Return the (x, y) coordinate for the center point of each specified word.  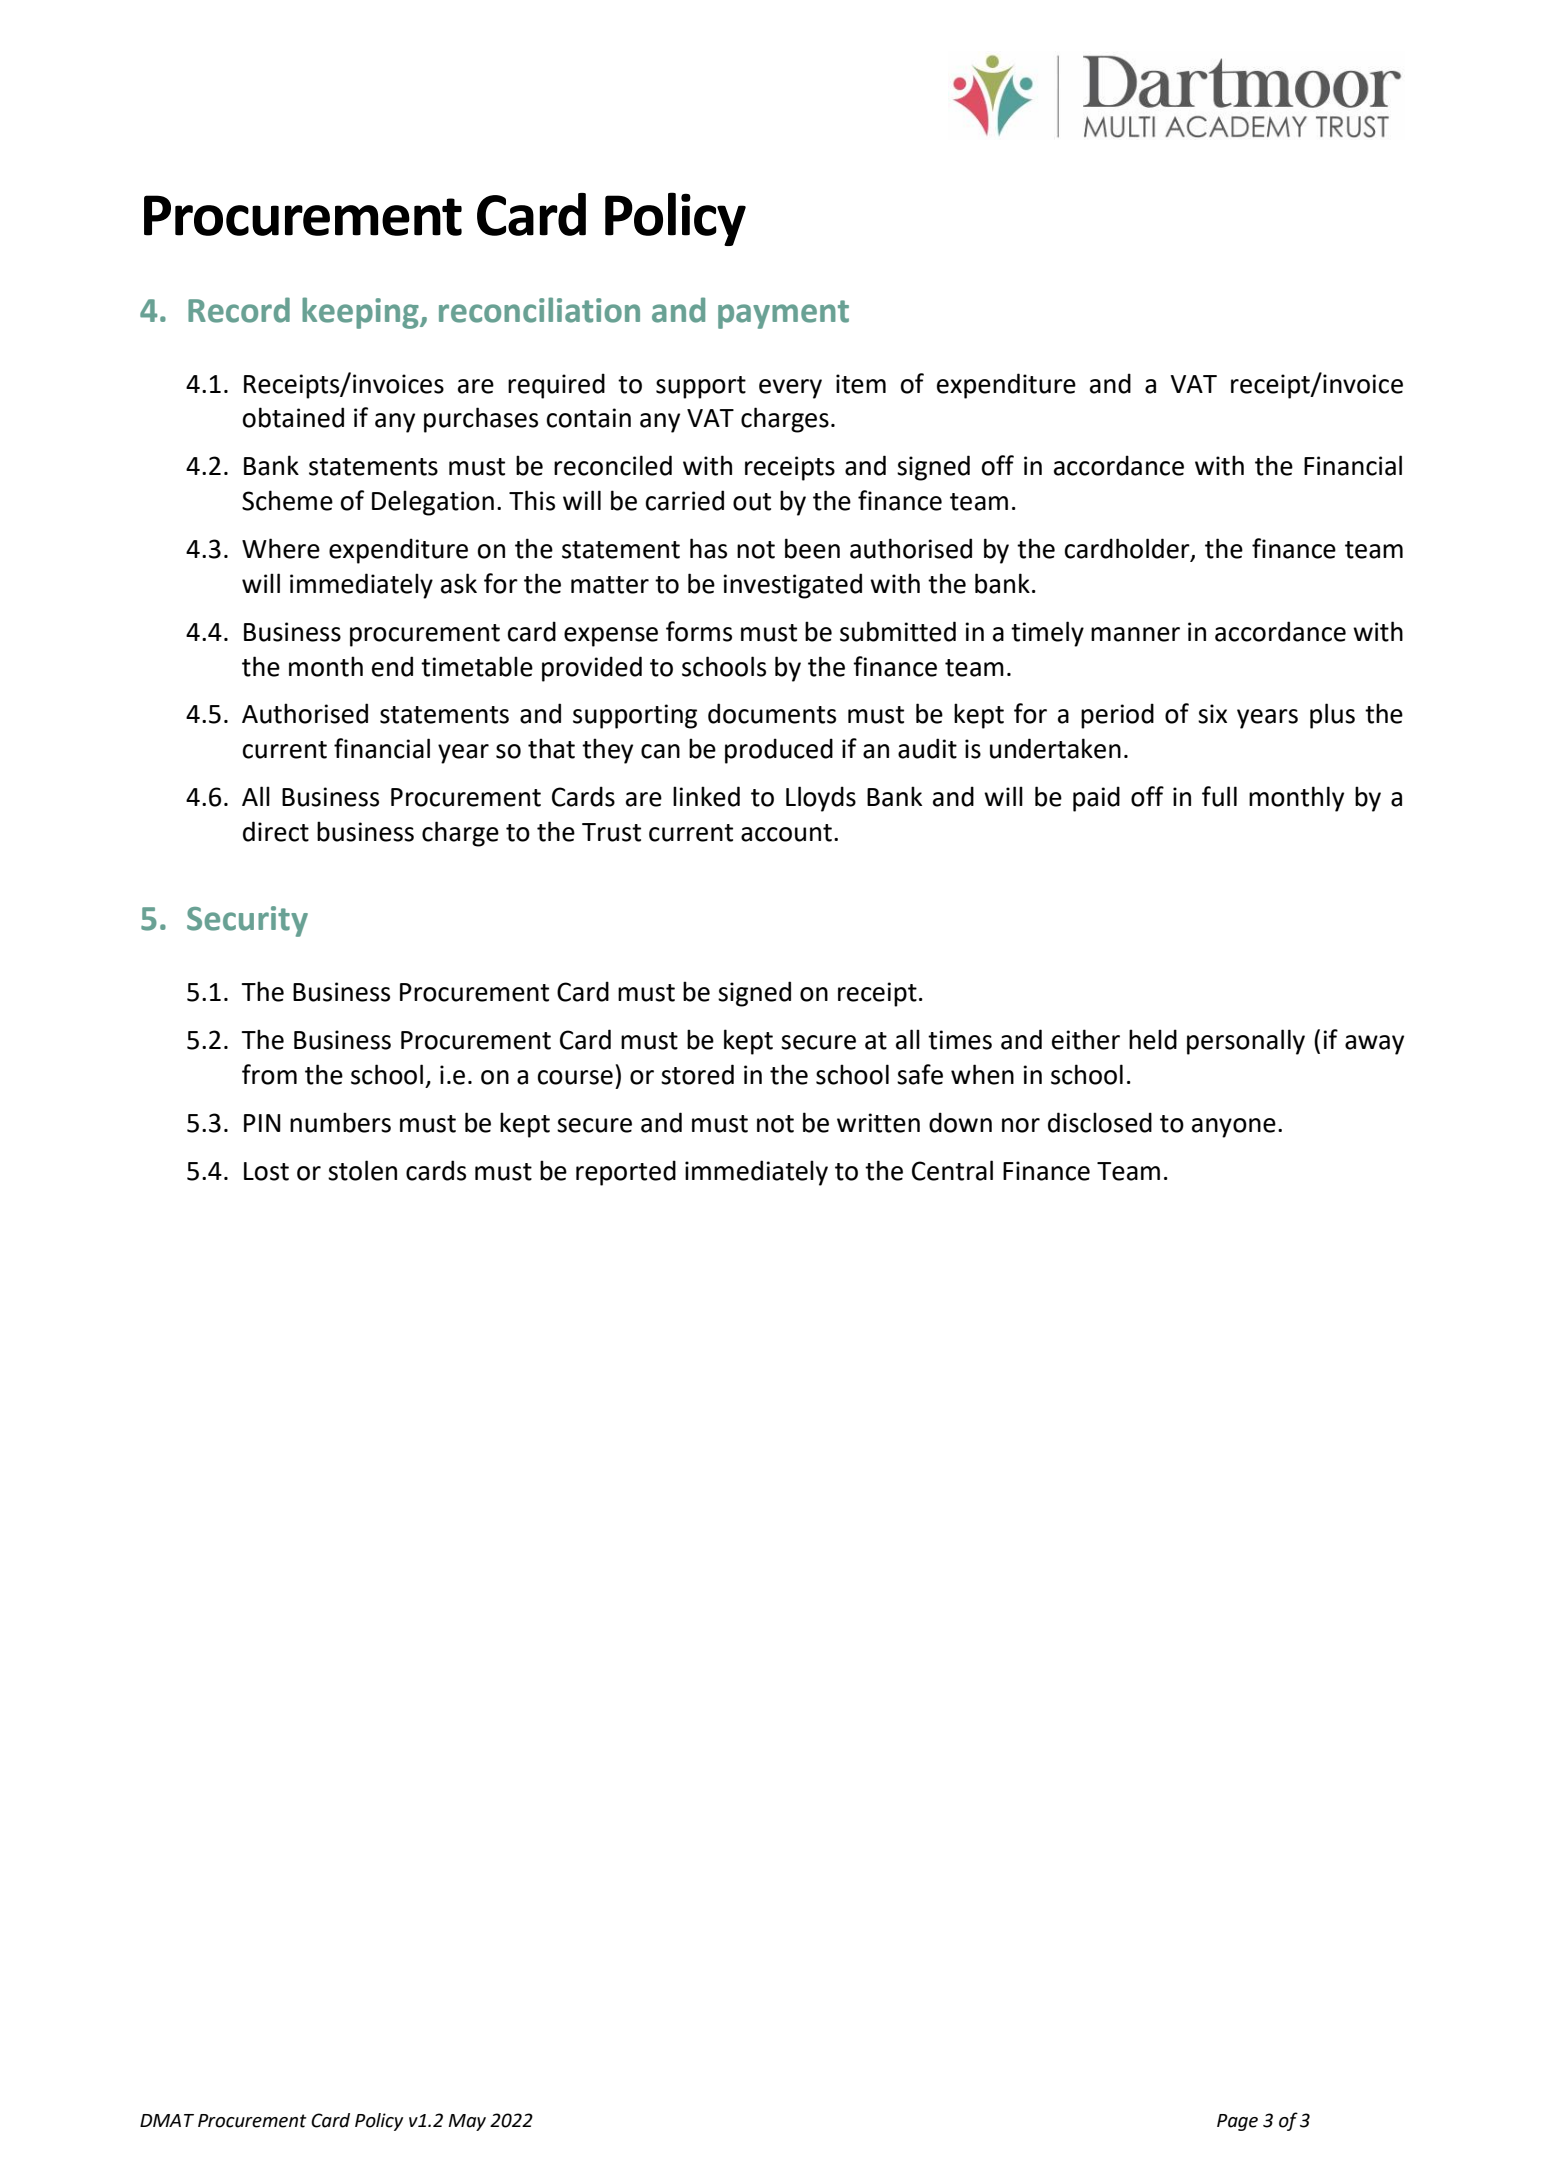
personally (1246, 1042)
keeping (361, 313)
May (467, 2122)
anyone (1234, 1128)
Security (247, 921)
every (790, 389)
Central (952, 1170)
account (786, 833)
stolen (362, 1170)
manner (1135, 634)
